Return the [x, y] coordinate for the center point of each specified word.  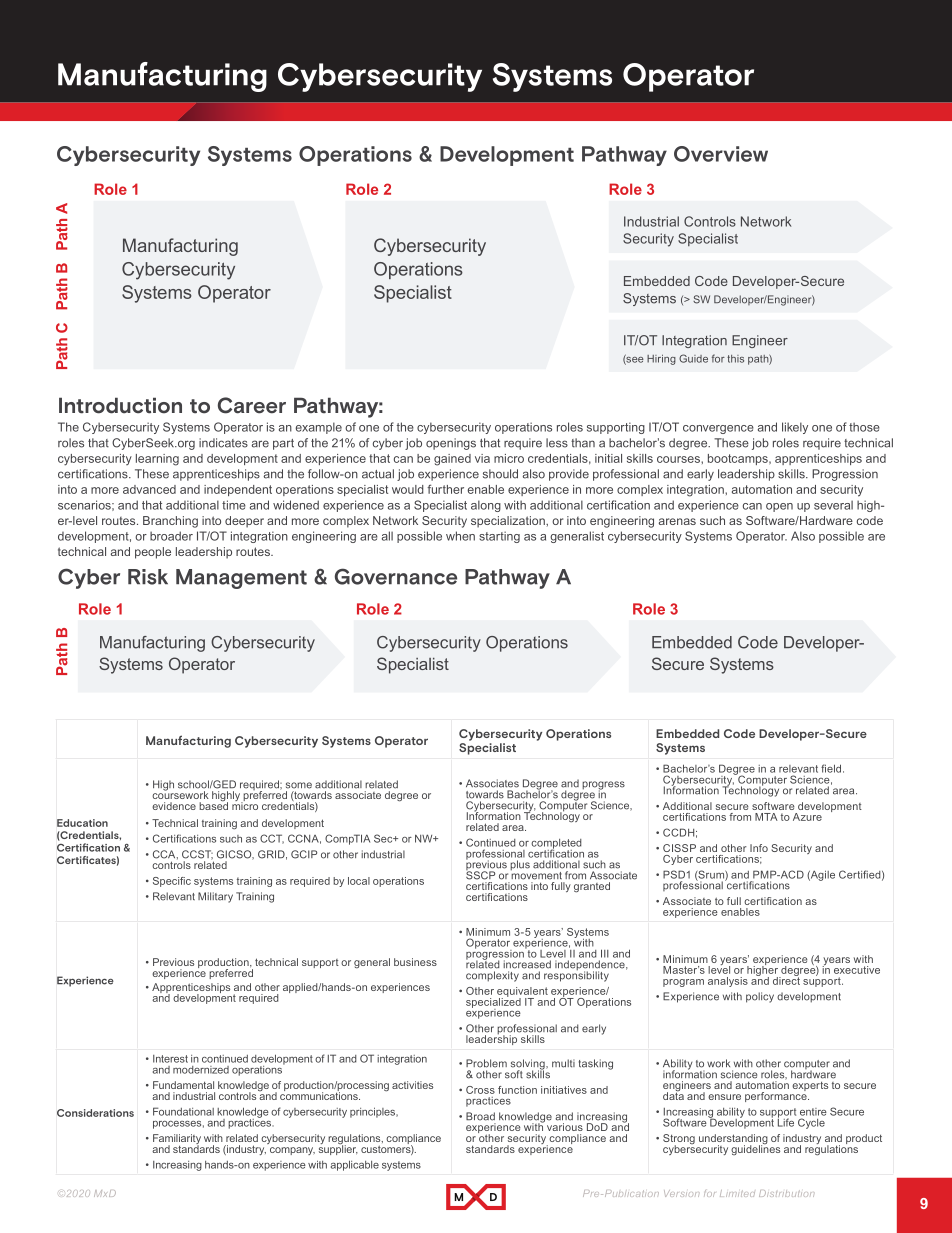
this [735, 359]
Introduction [120, 405]
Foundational [183, 1111]
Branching [170, 522]
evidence [174, 806]
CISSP [679, 848]
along [486, 506]
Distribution [786, 1193]
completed [556, 845]
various [563, 1126]
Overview [721, 154]
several [833, 505]
